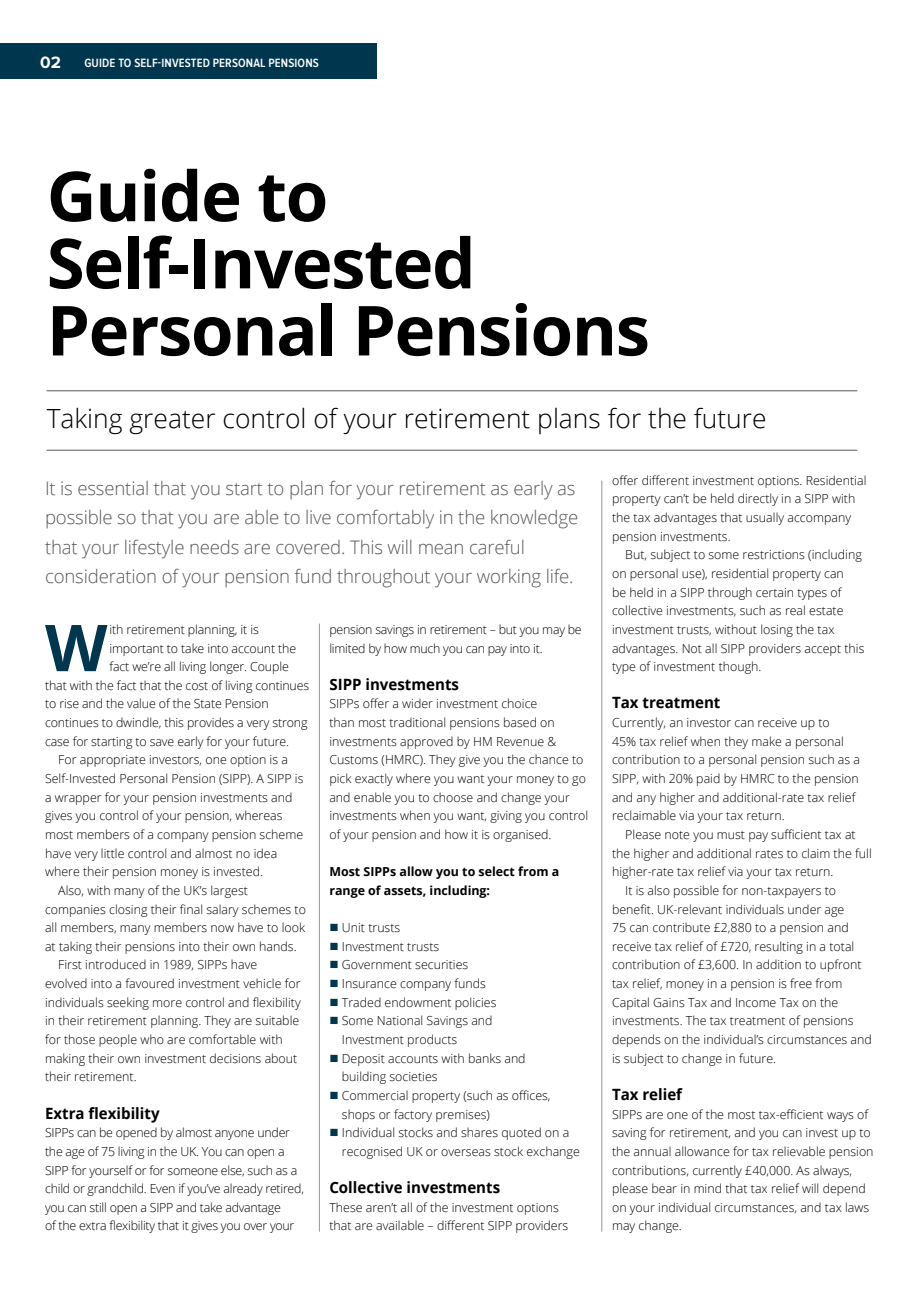  Describe the element at coordinates (758, 499) in the screenshot. I see `directly` at that location.
